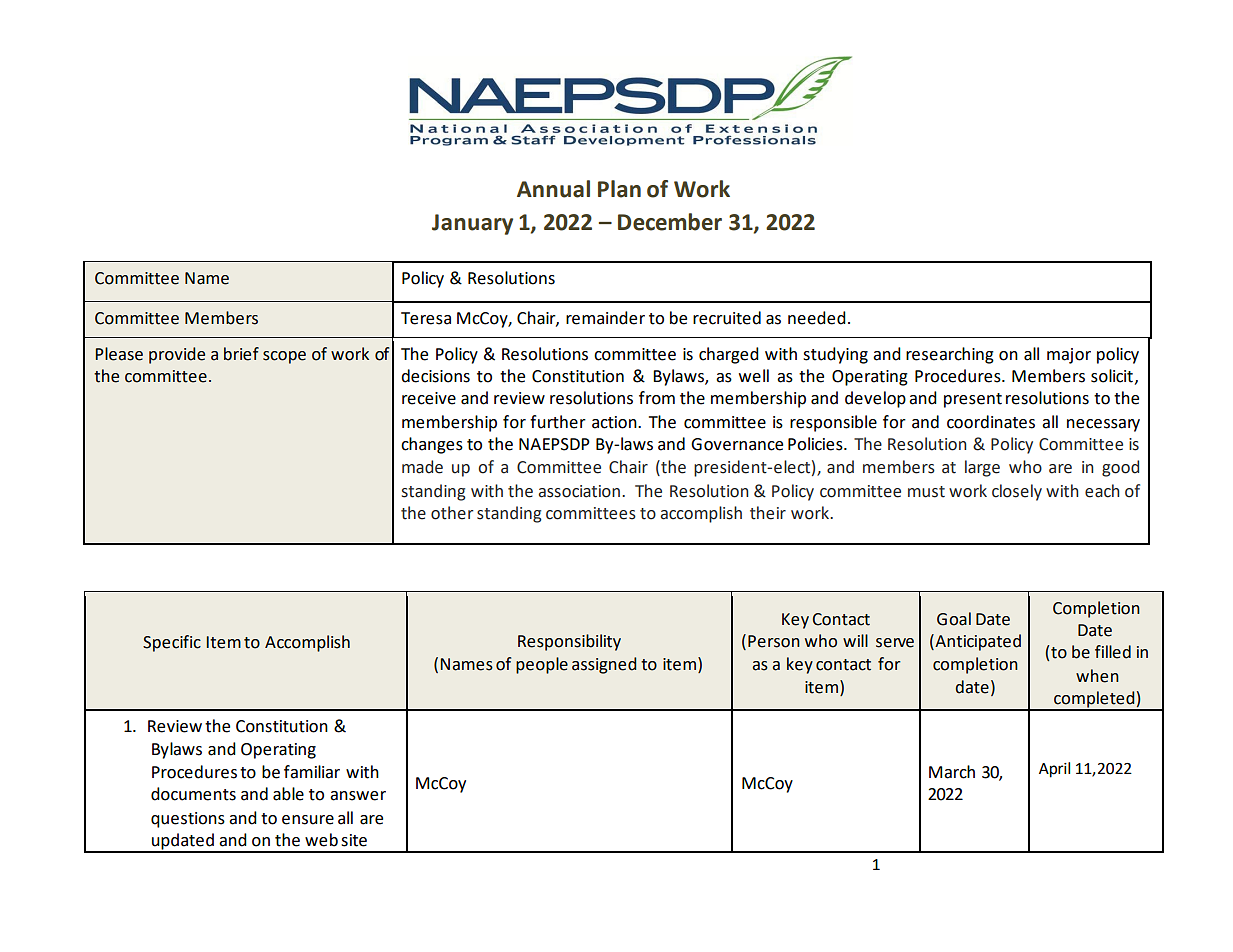 This page has width=1233, height=952. I want to click on Anticipated, so click(977, 642).
